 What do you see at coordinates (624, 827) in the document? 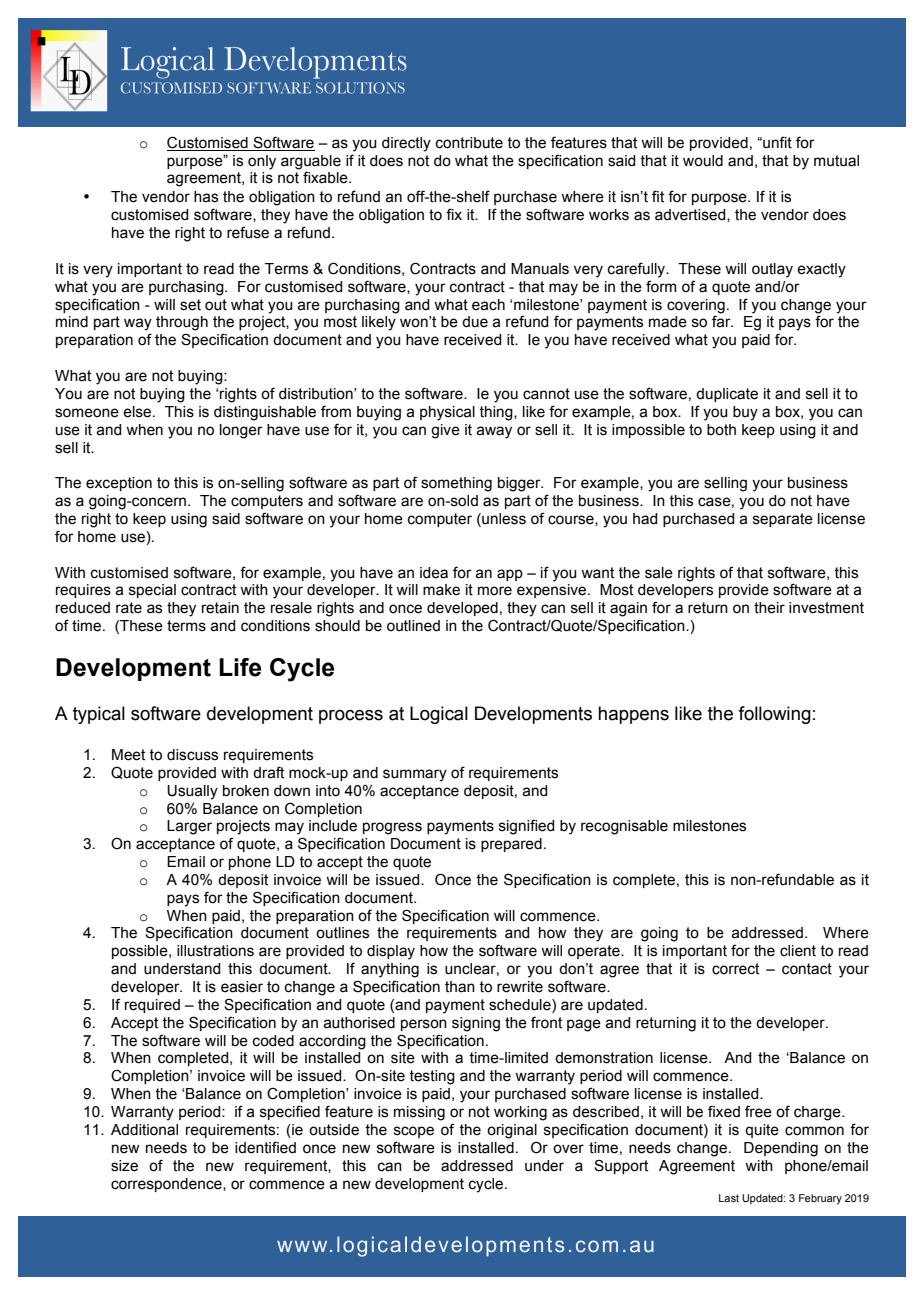
I see `recognisable` at bounding box center [624, 827].
